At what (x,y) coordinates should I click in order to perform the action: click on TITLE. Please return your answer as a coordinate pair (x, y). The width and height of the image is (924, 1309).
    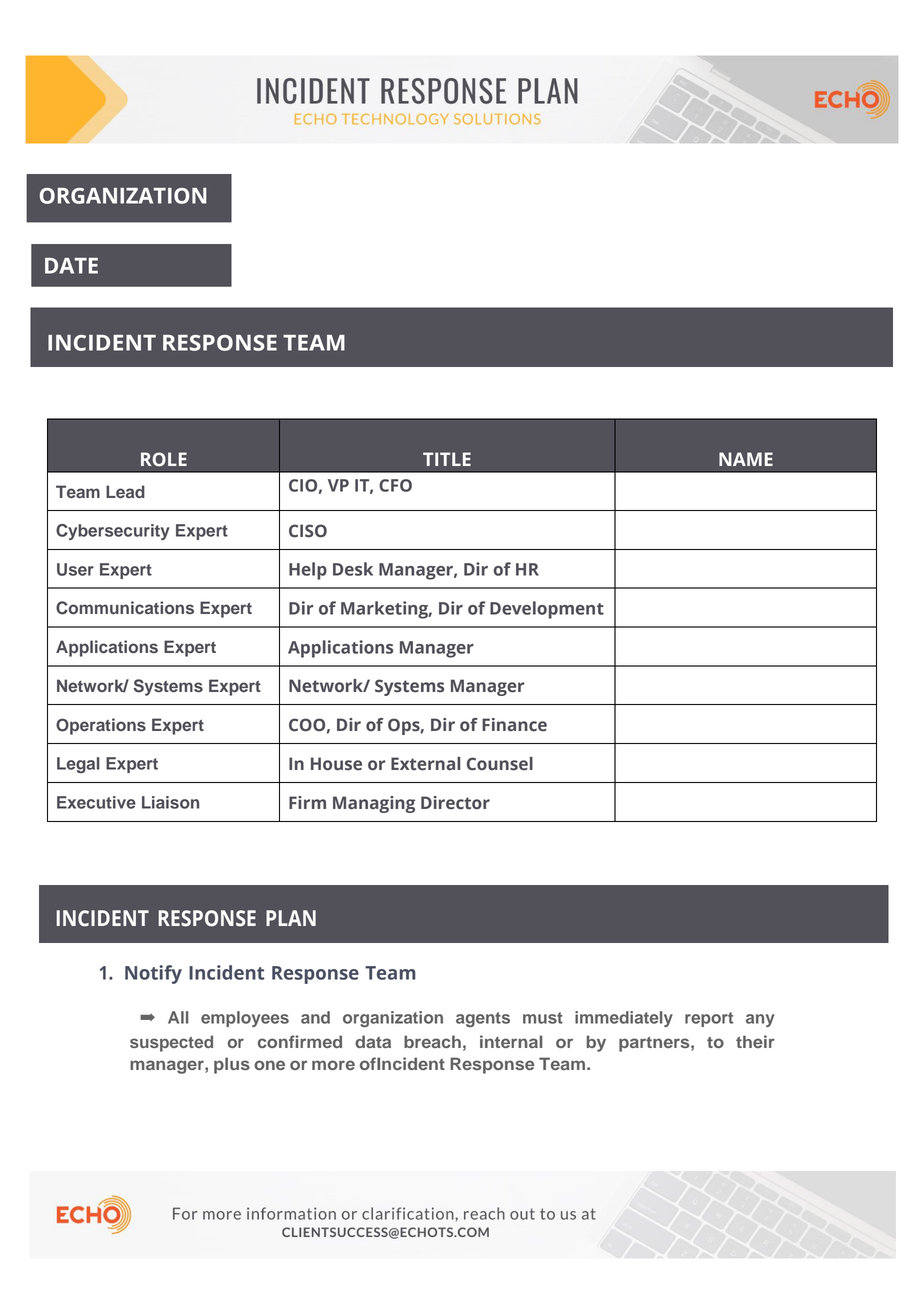
    Looking at the image, I should click on (447, 459).
